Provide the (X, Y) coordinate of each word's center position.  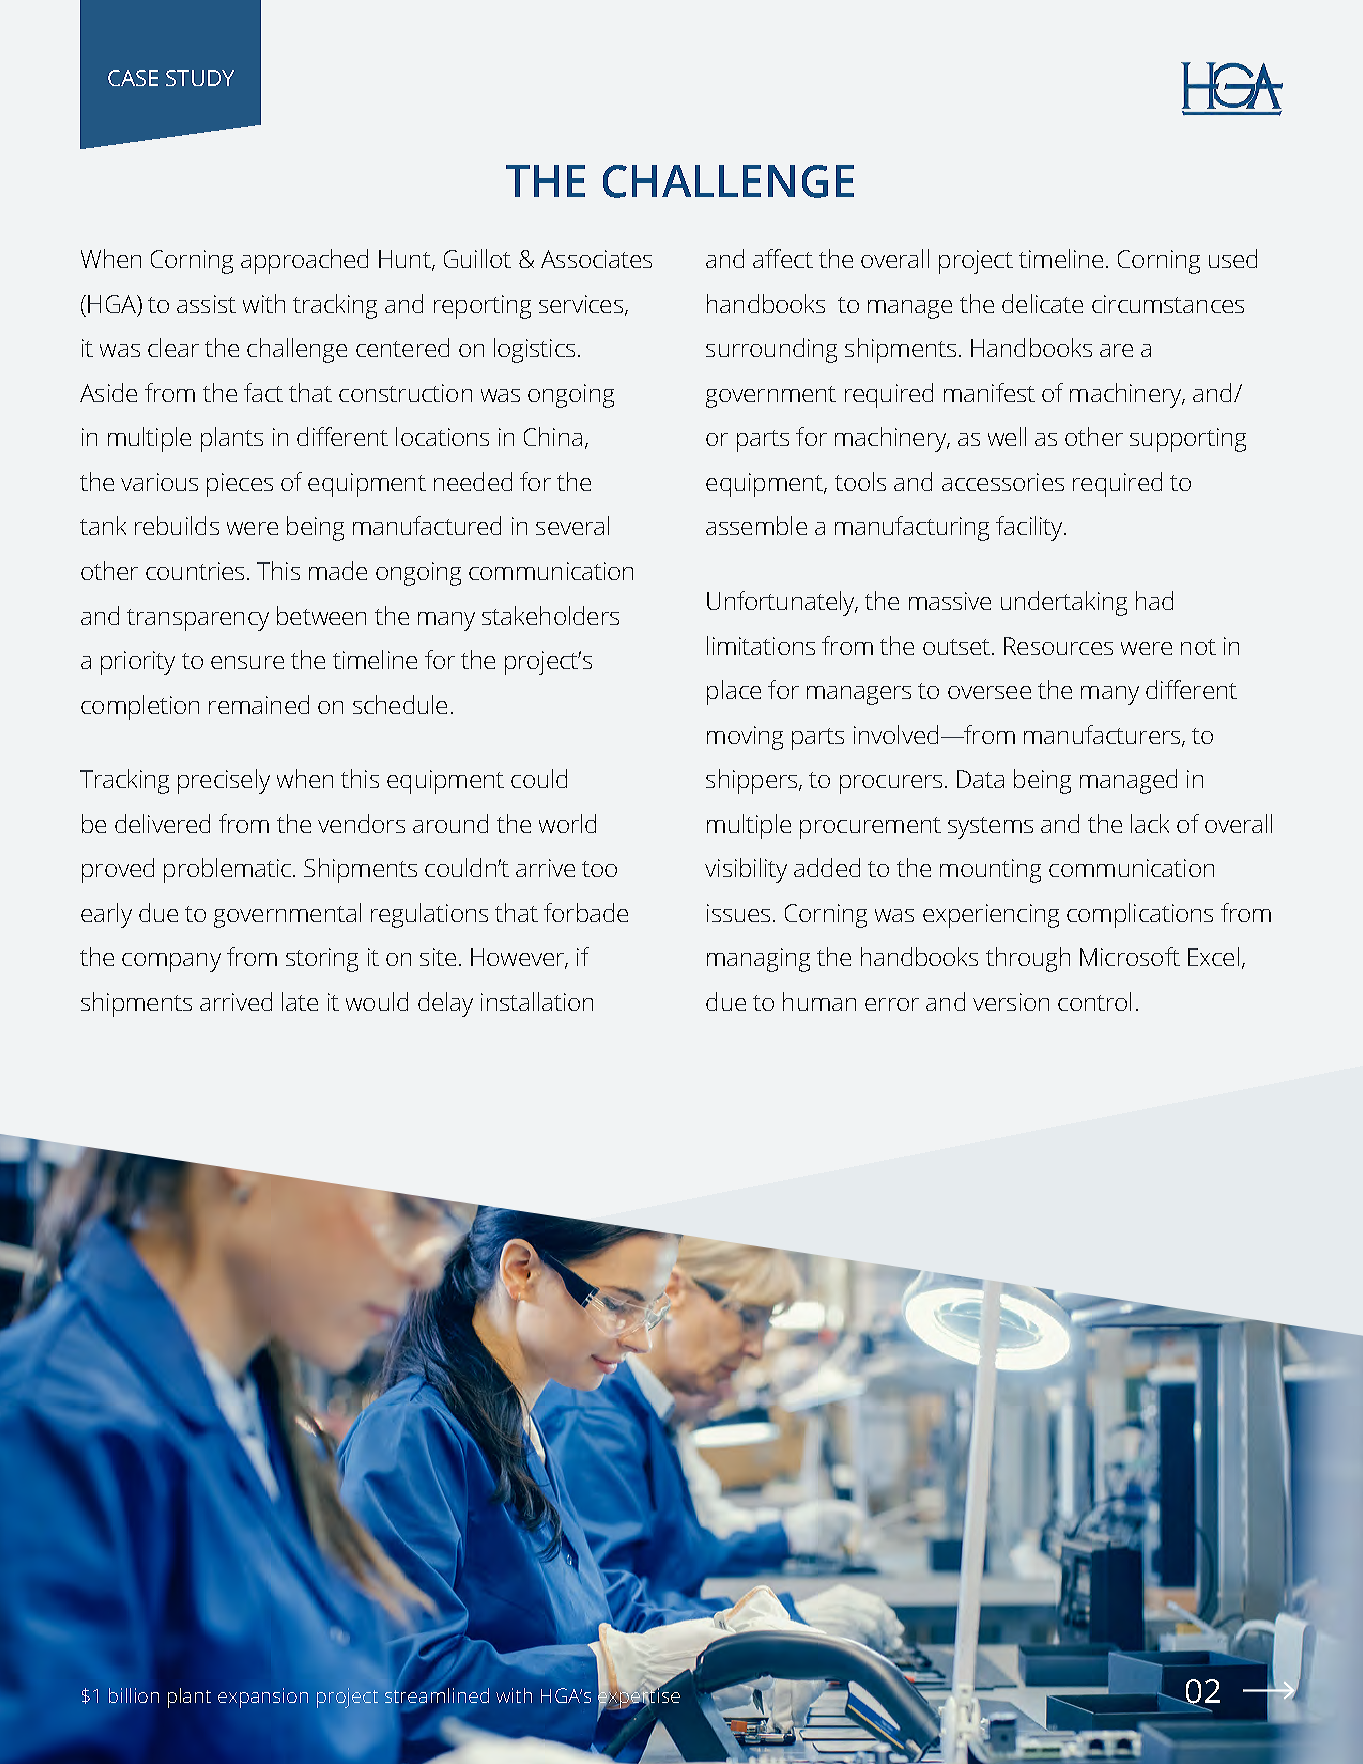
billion (134, 1695)
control (1094, 1001)
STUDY (200, 78)
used (1233, 258)
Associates (596, 259)
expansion (263, 1698)
